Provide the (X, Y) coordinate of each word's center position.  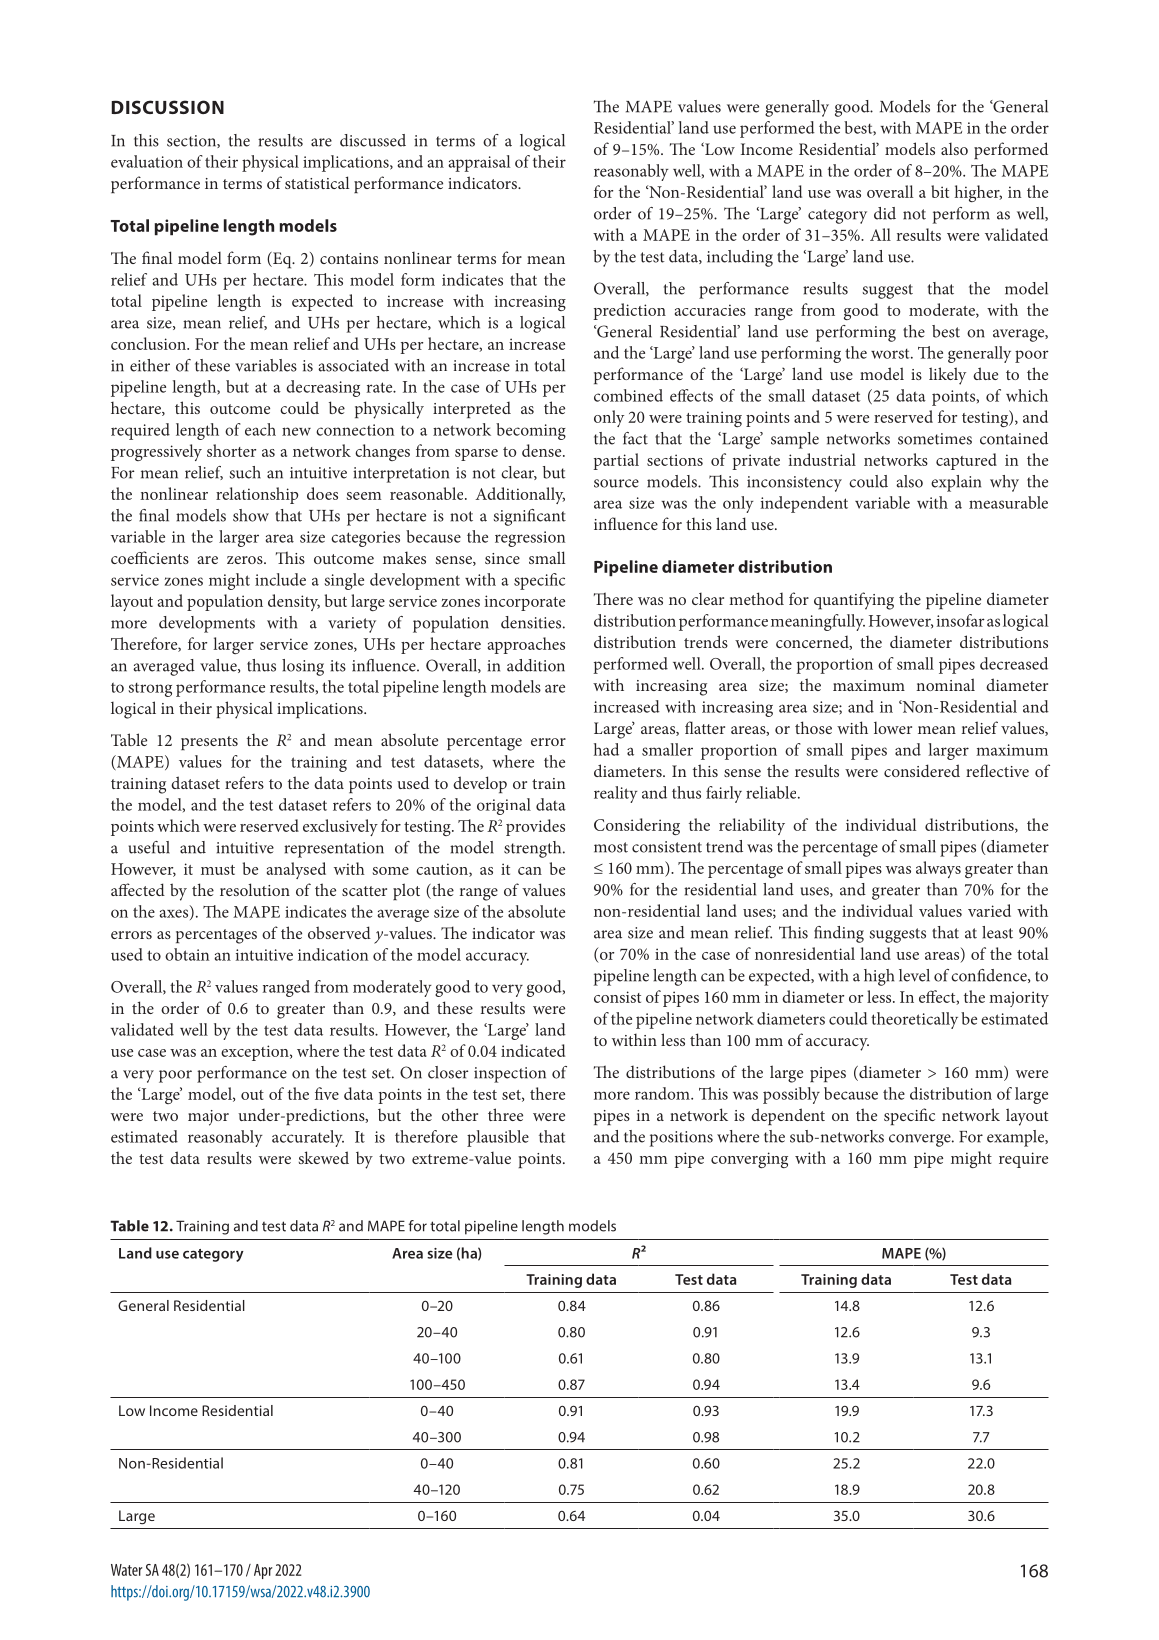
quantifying (854, 601)
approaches (526, 645)
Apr (263, 1571)
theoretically (914, 1020)
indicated (533, 1050)
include (280, 579)
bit (940, 191)
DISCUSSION (168, 107)
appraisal (479, 163)
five (327, 1093)
